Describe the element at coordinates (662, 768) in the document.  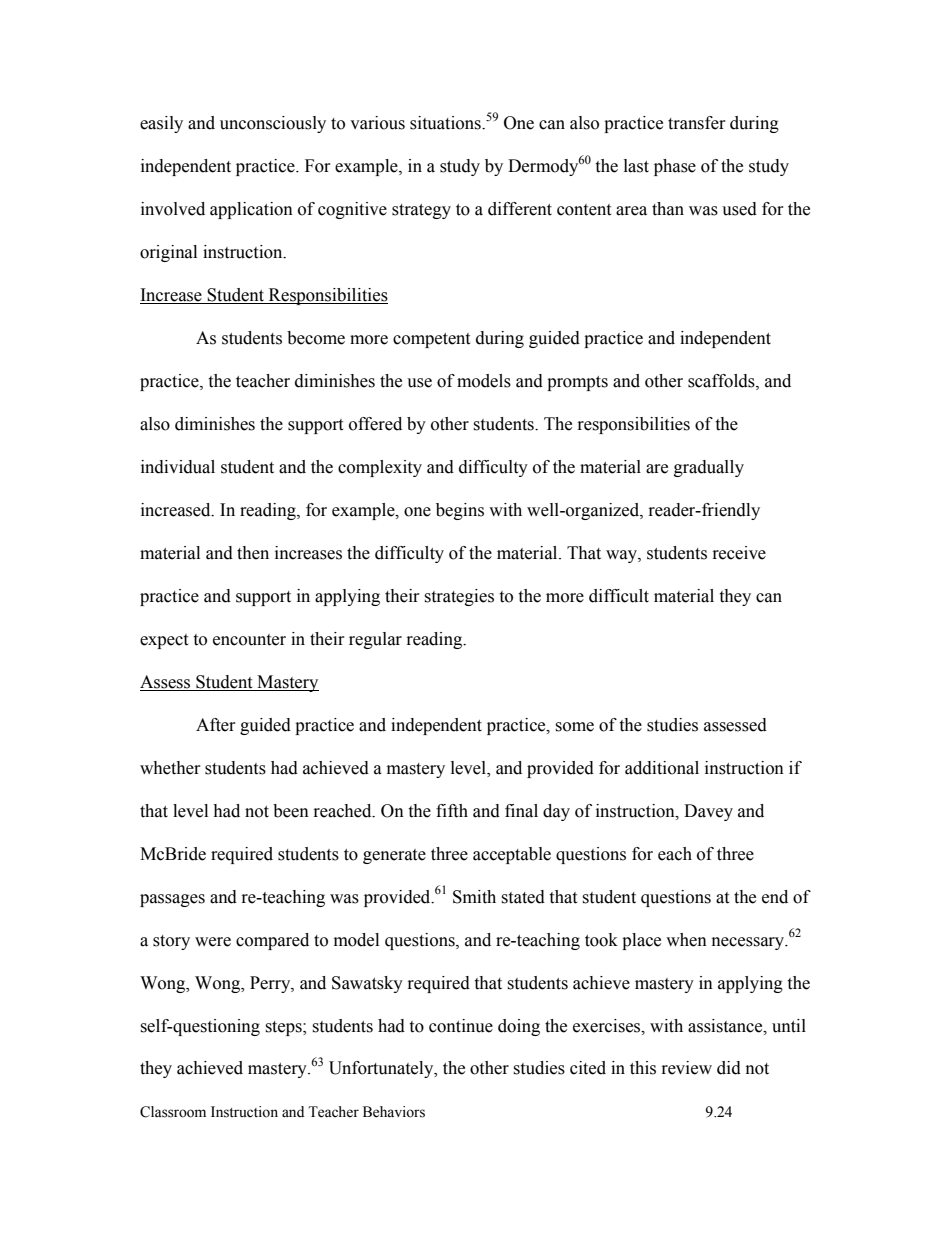
I see `additional` at that location.
